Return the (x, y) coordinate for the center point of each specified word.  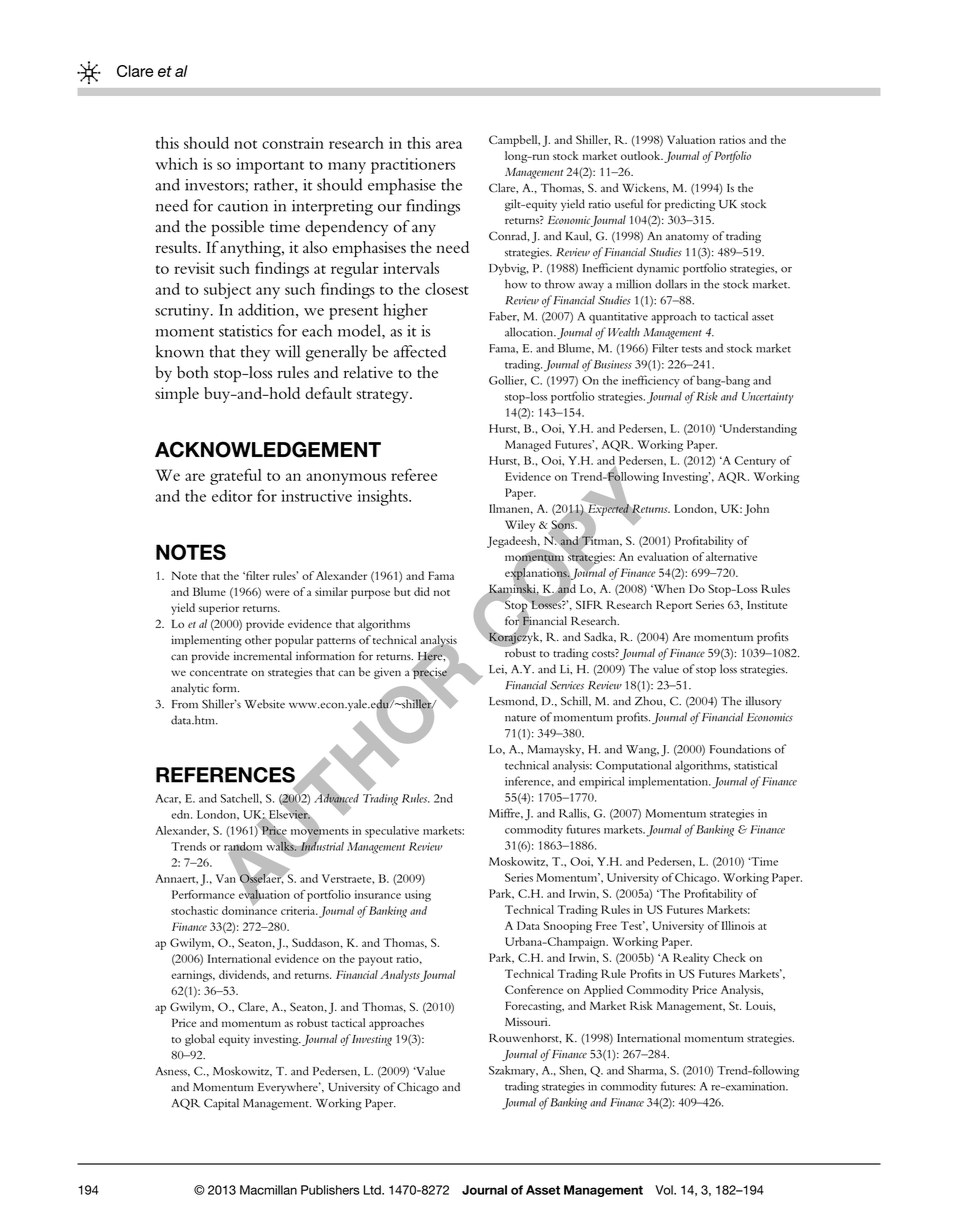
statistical (755, 765)
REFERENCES (225, 775)
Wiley (520, 526)
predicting (690, 205)
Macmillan (268, 1190)
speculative (392, 832)
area (449, 145)
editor (232, 496)
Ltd (373, 1190)
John (756, 510)
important (270, 166)
